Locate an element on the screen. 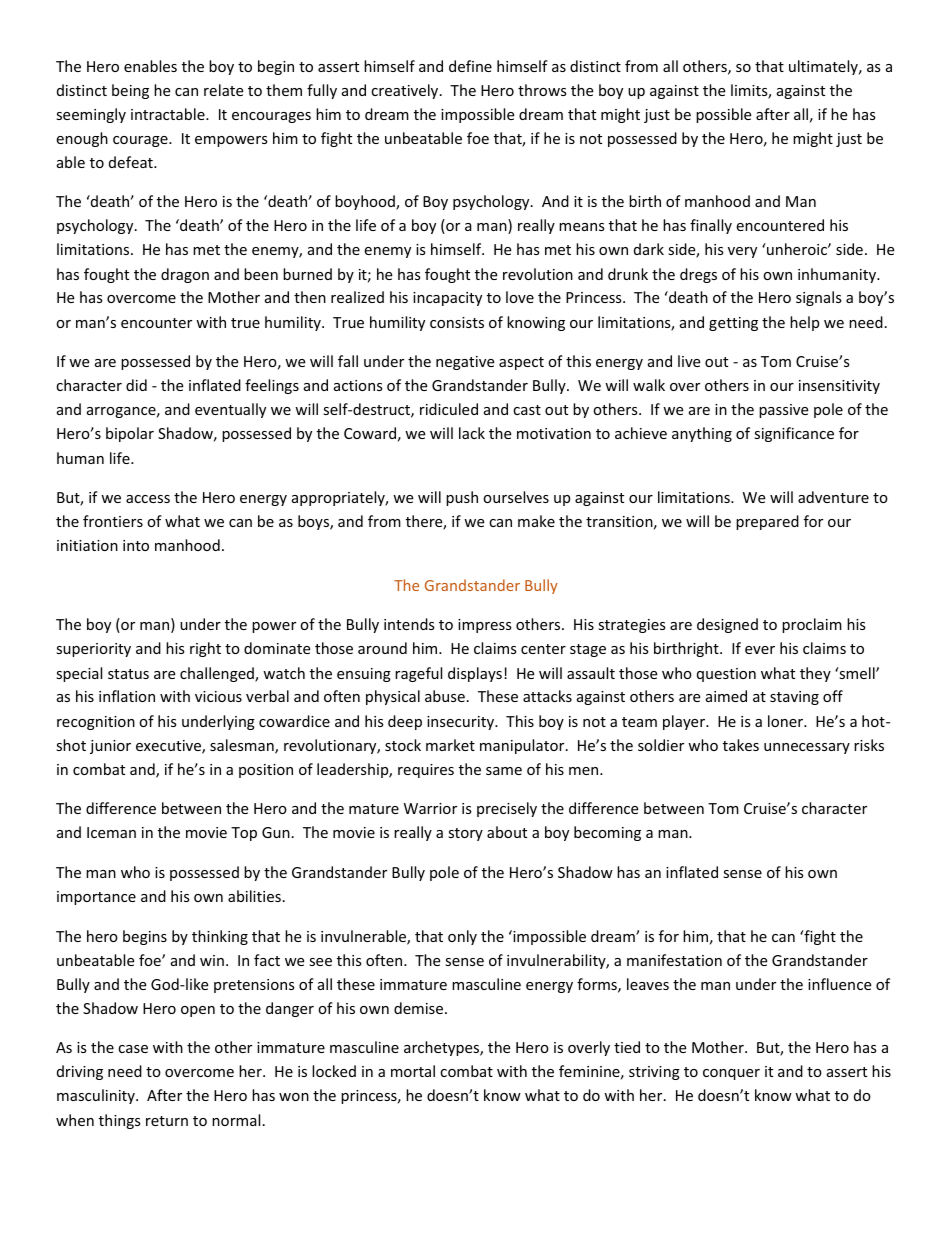 The image size is (952, 1233). bipolar is located at coordinates (130, 434).
